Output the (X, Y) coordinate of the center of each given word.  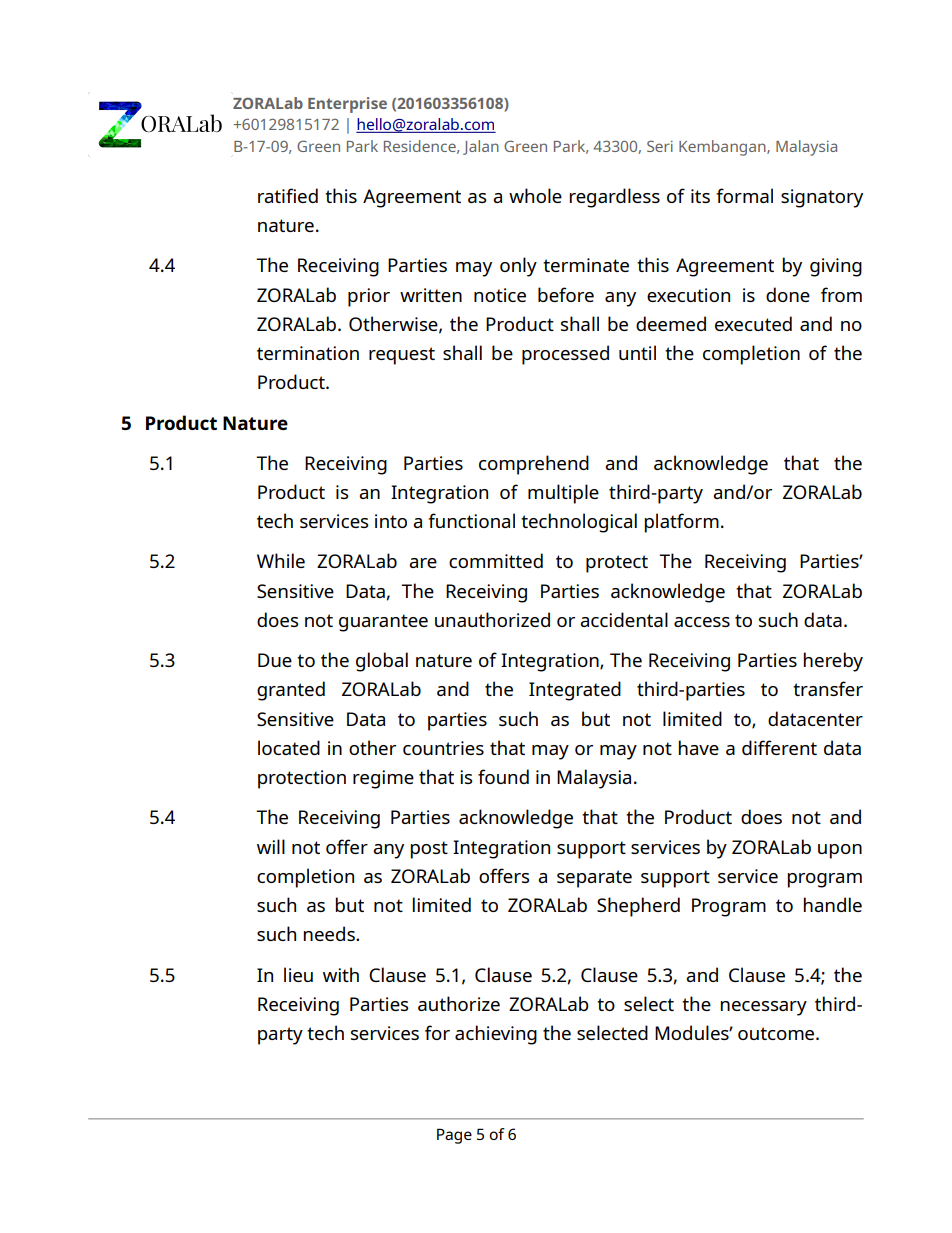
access (702, 622)
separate (594, 879)
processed (565, 355)
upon (840, 851)
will (271, 846)
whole (535, 195)
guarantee (383, 623)
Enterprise (347, 105)
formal (744, 195)
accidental (624, 619)
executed (753, 323)
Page (454, 1136)
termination (308, 353)
